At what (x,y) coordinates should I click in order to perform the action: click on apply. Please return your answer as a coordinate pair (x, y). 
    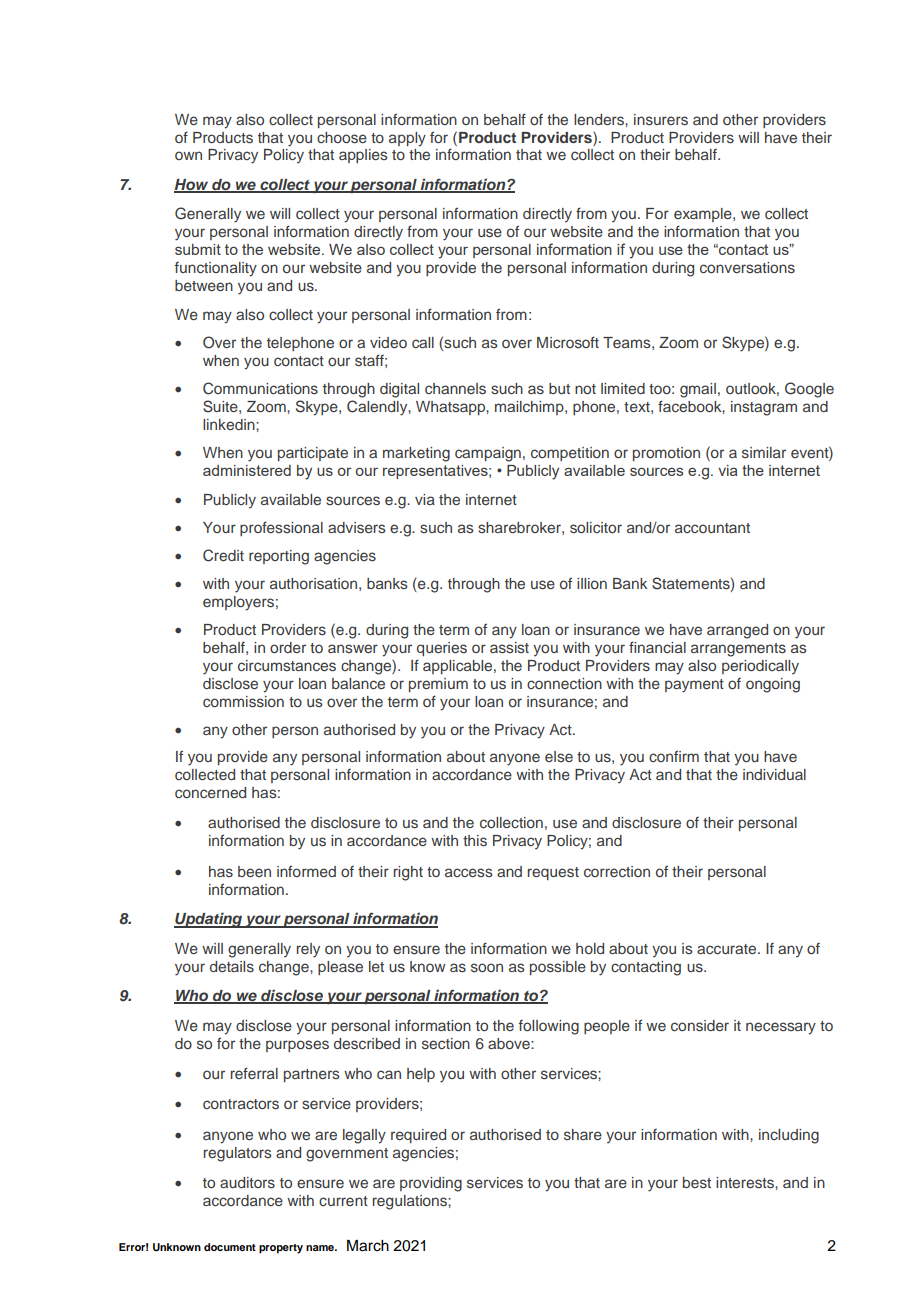
    Looking at the image, I should click on (407, 139).
